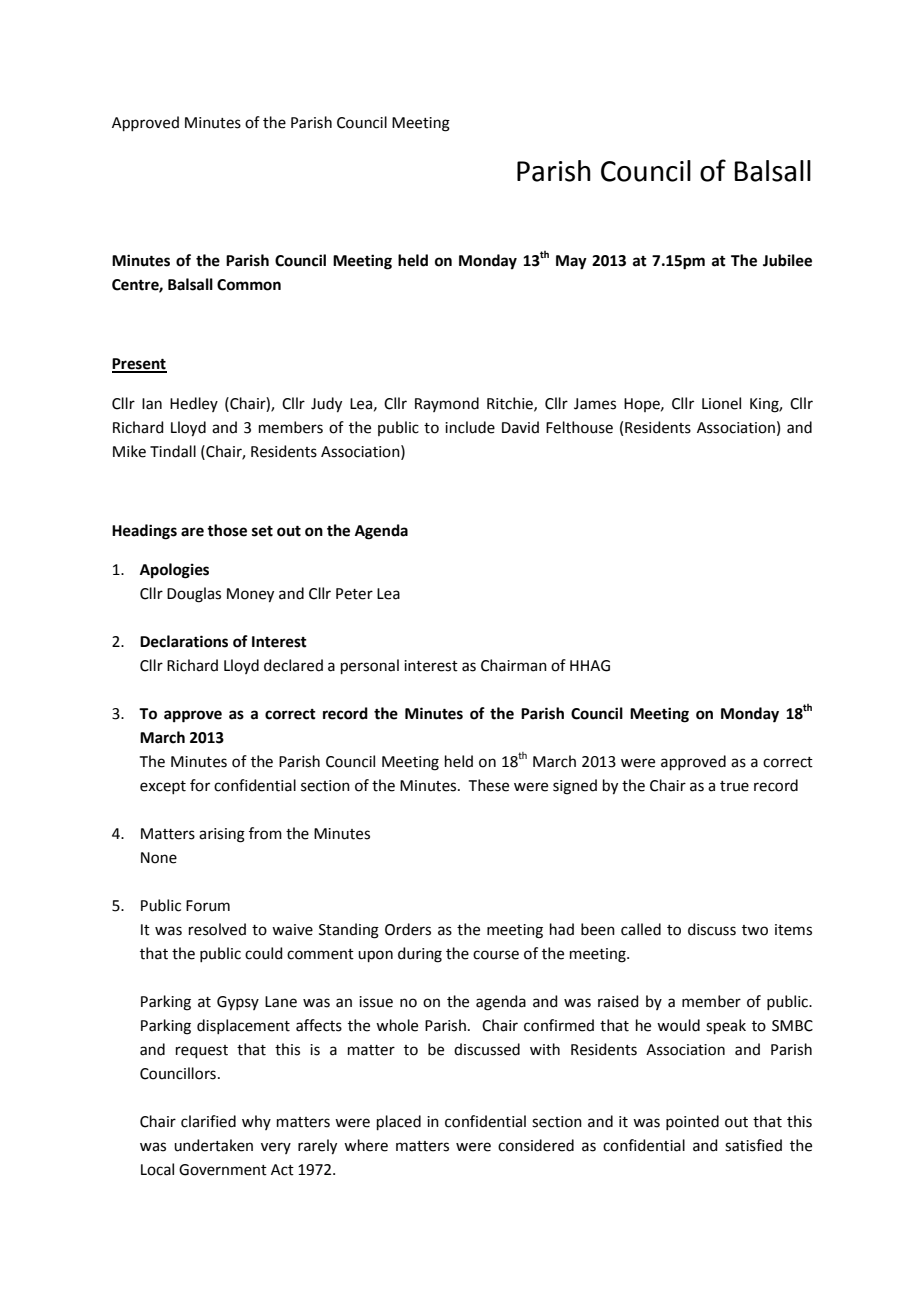 The image size is (924, 1308). What do you see at coordinates (217, 929) in the screenshot?
I see `resolved` at bounding box center [217, 929].
